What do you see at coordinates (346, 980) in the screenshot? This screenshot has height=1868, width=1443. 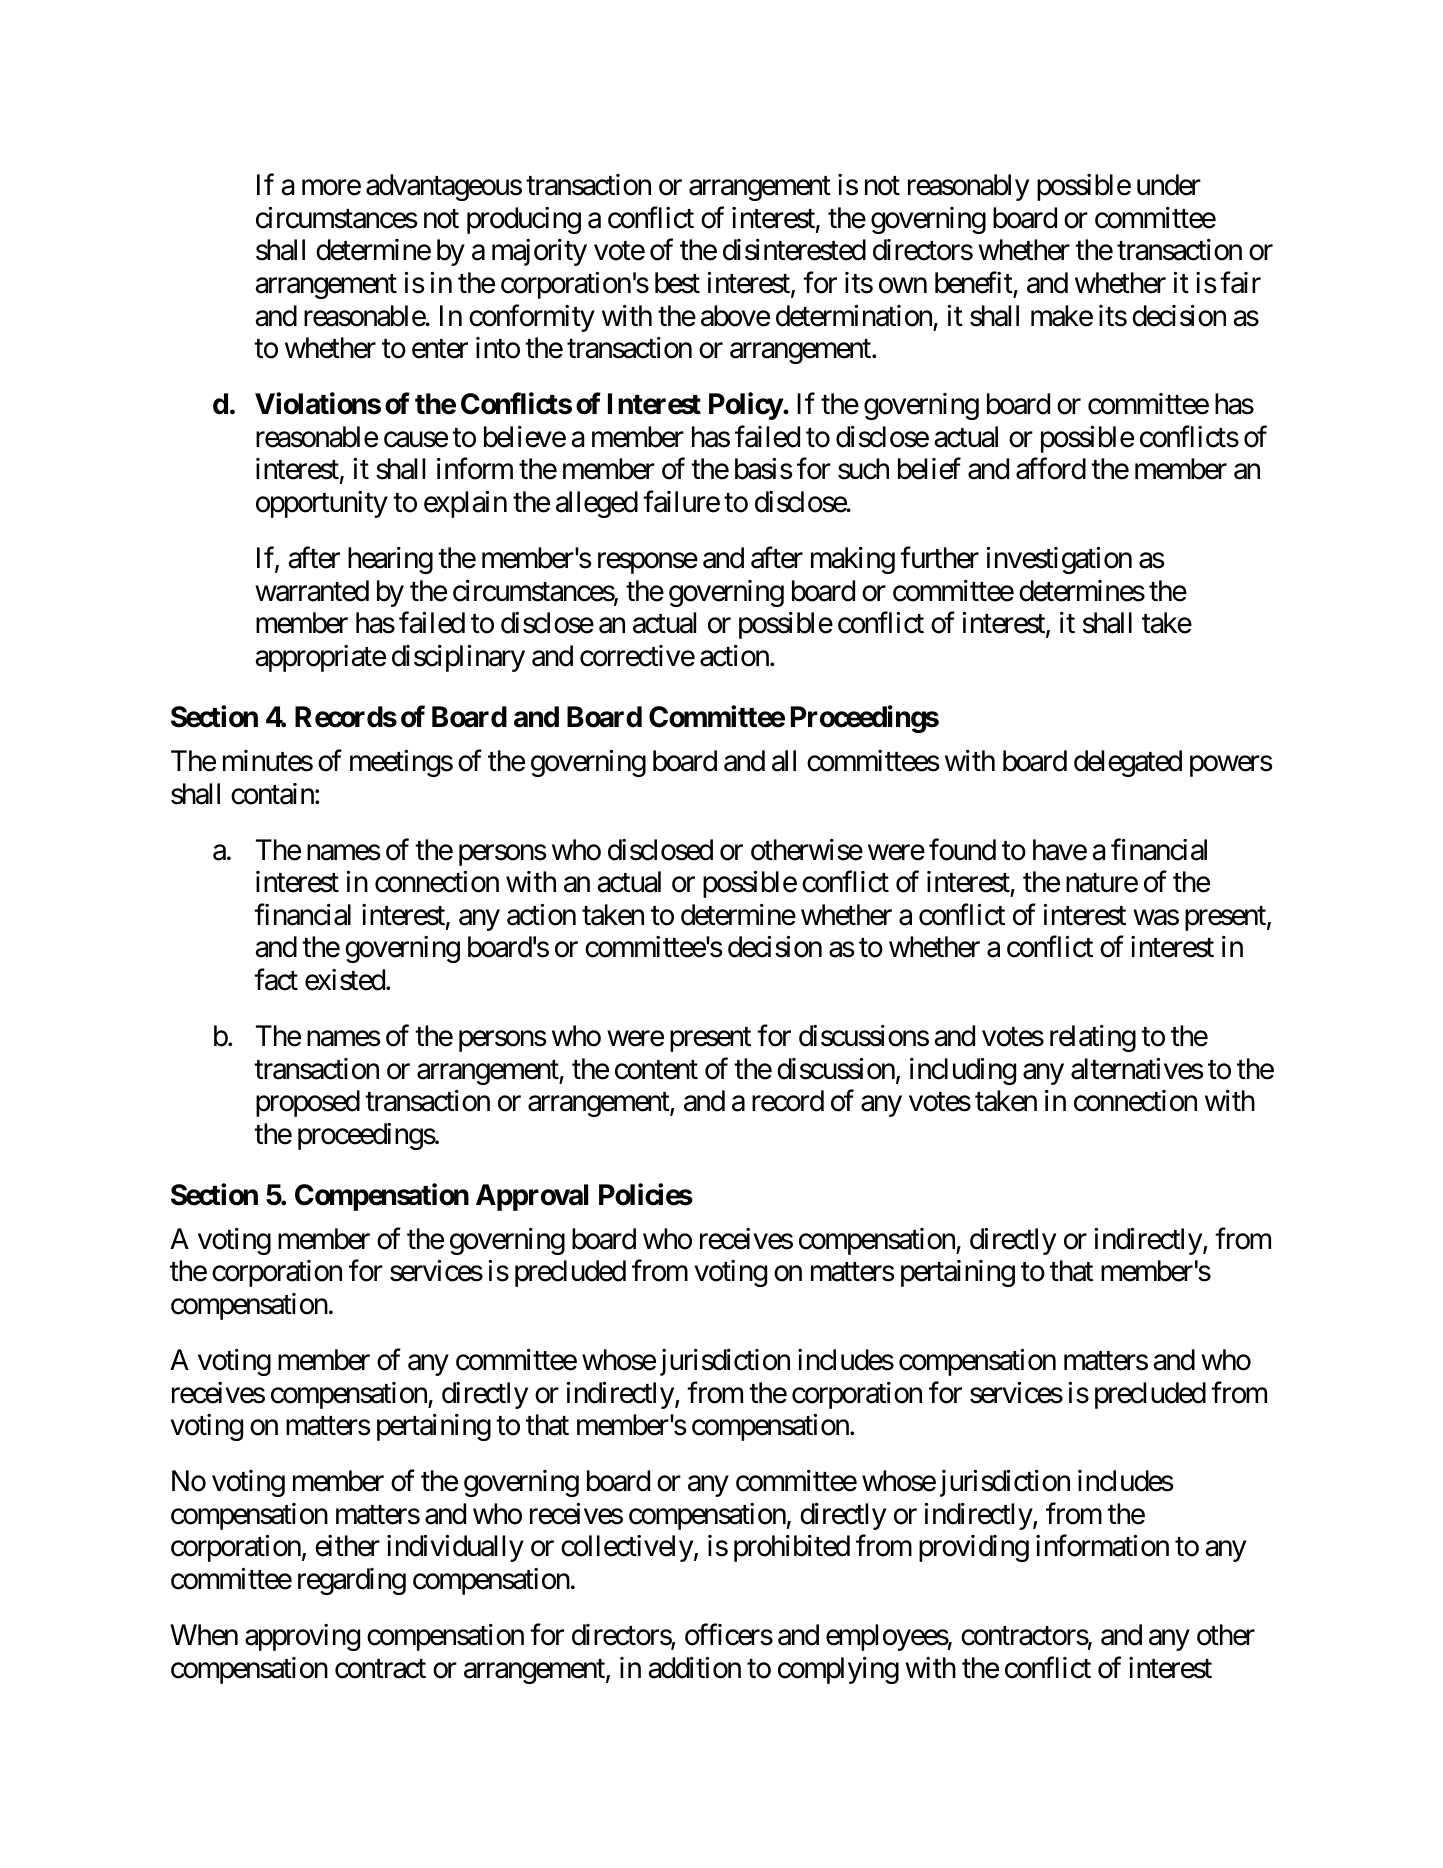 I see `existed` at bounding box center [346, 980].
